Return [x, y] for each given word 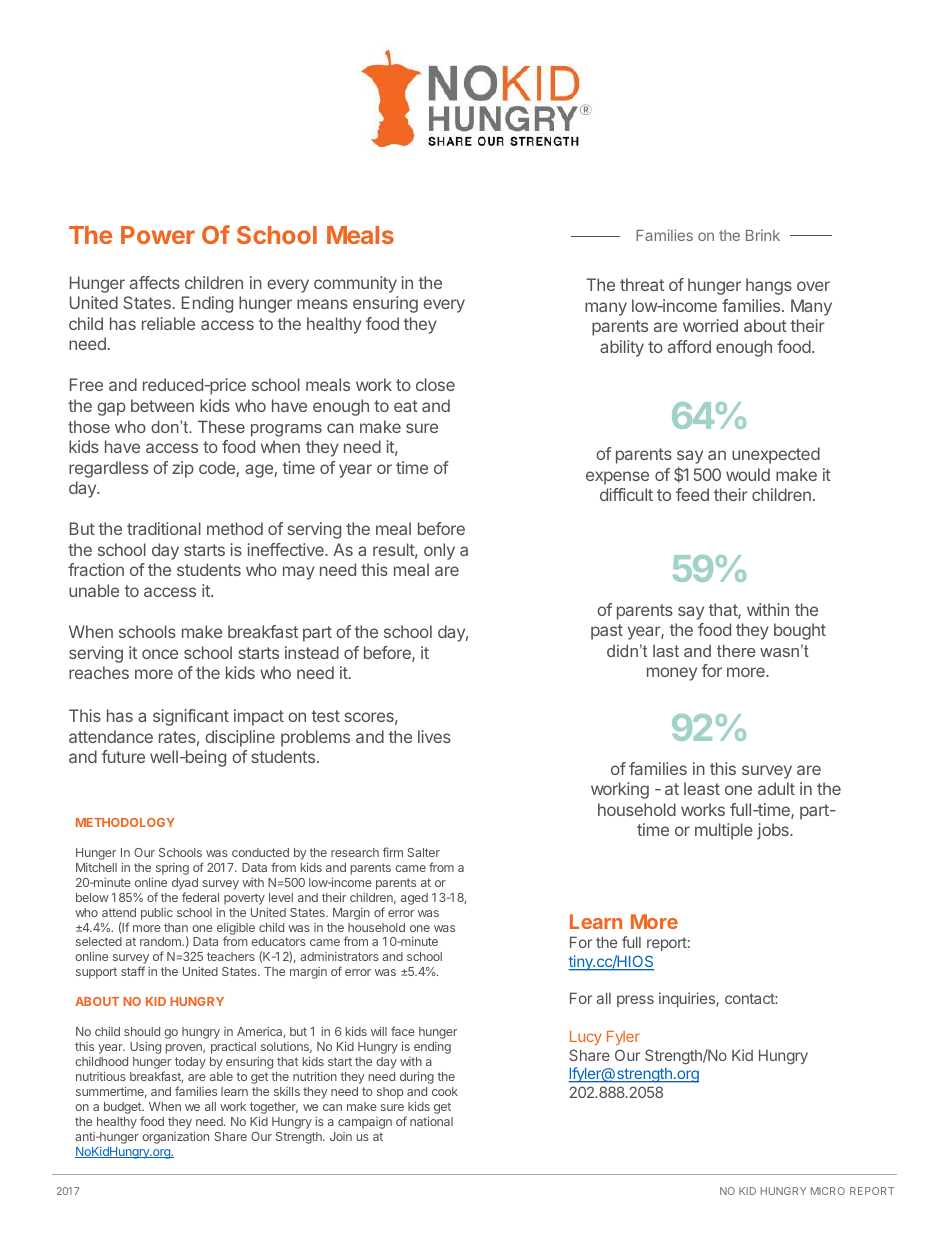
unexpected [776, 455]
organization [175, 1137]
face [403, 1031]
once [160, 654]
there [736, 650]
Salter [424, 852]
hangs [769, 286]
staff [133, 971]
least [702, 788]
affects [155, 282]
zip [183, 469]
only [439, 551]
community [355, 284]
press [635, 1001]
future [123, 756]
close [435, 384]
